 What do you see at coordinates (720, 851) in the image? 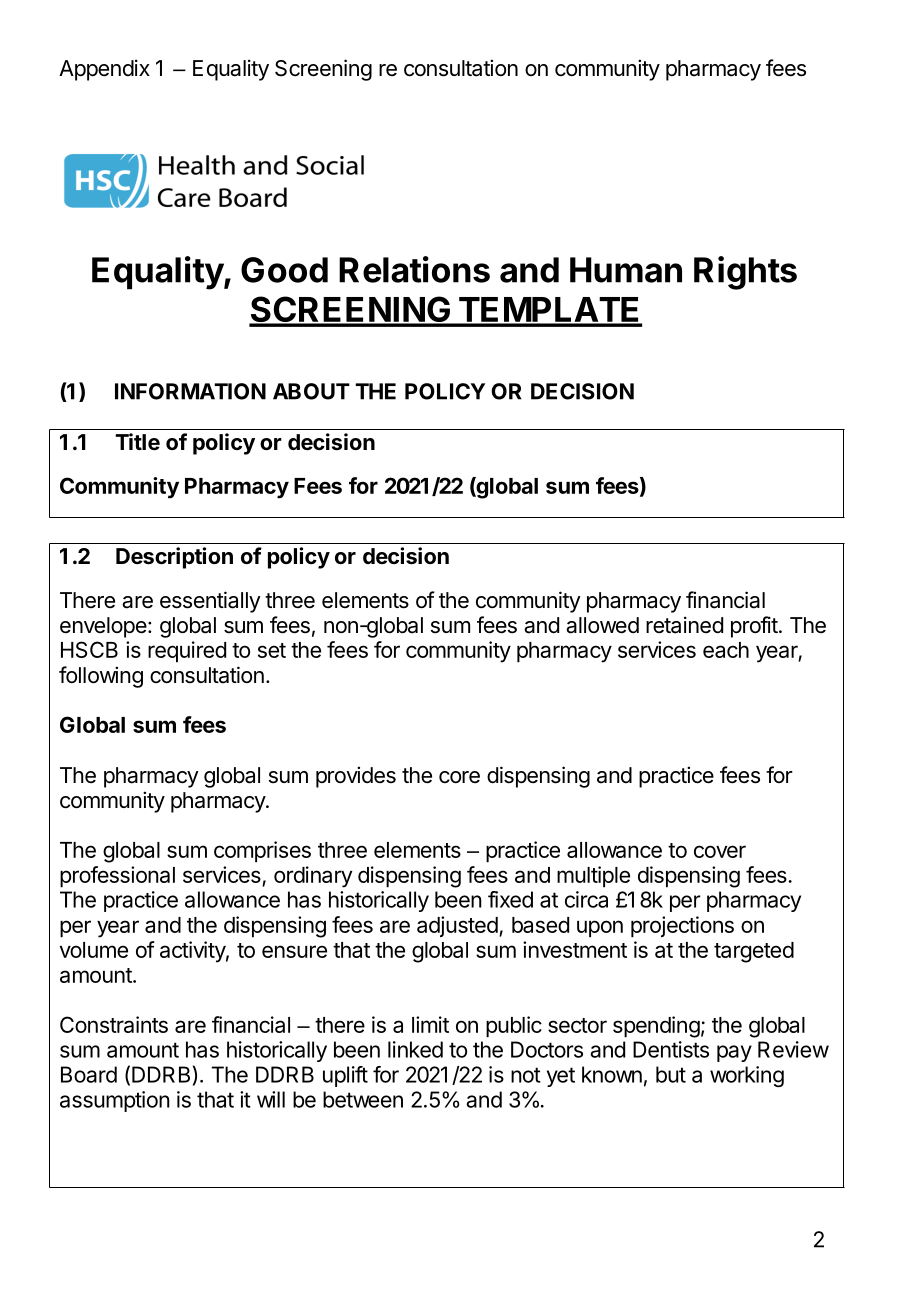
I see `cover` at bounding box center [720, 851].
